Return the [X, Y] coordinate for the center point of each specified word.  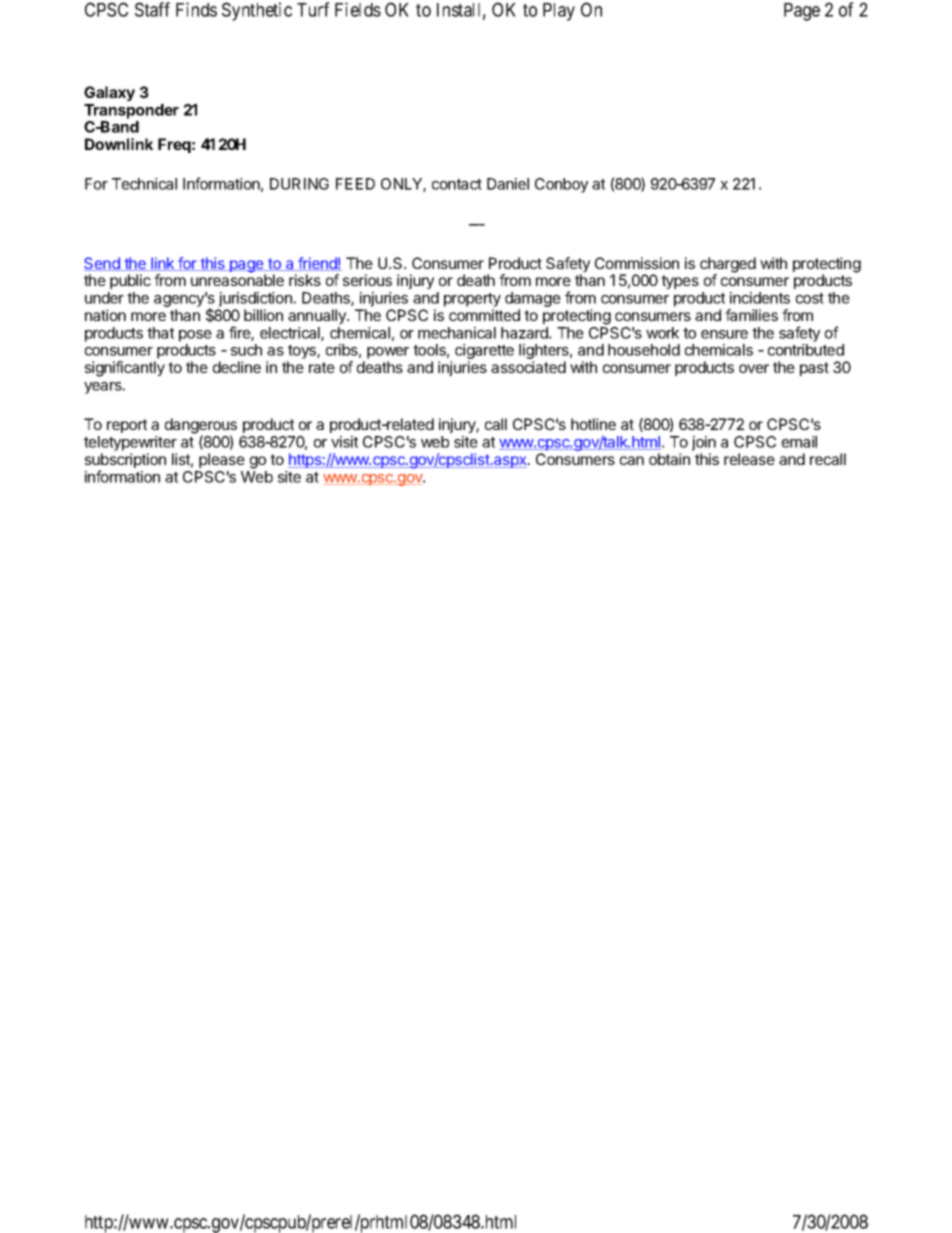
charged [728, 266]
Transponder [131, 111]
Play [559, 12]
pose [195, 336]
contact [457, 184]
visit [344, 442]
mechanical [457, 333]
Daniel [508, 184]
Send [103, 264]
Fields [358, 9]
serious [367, 280]
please [222, 460]
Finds [196, 9]
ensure [724, 334]
